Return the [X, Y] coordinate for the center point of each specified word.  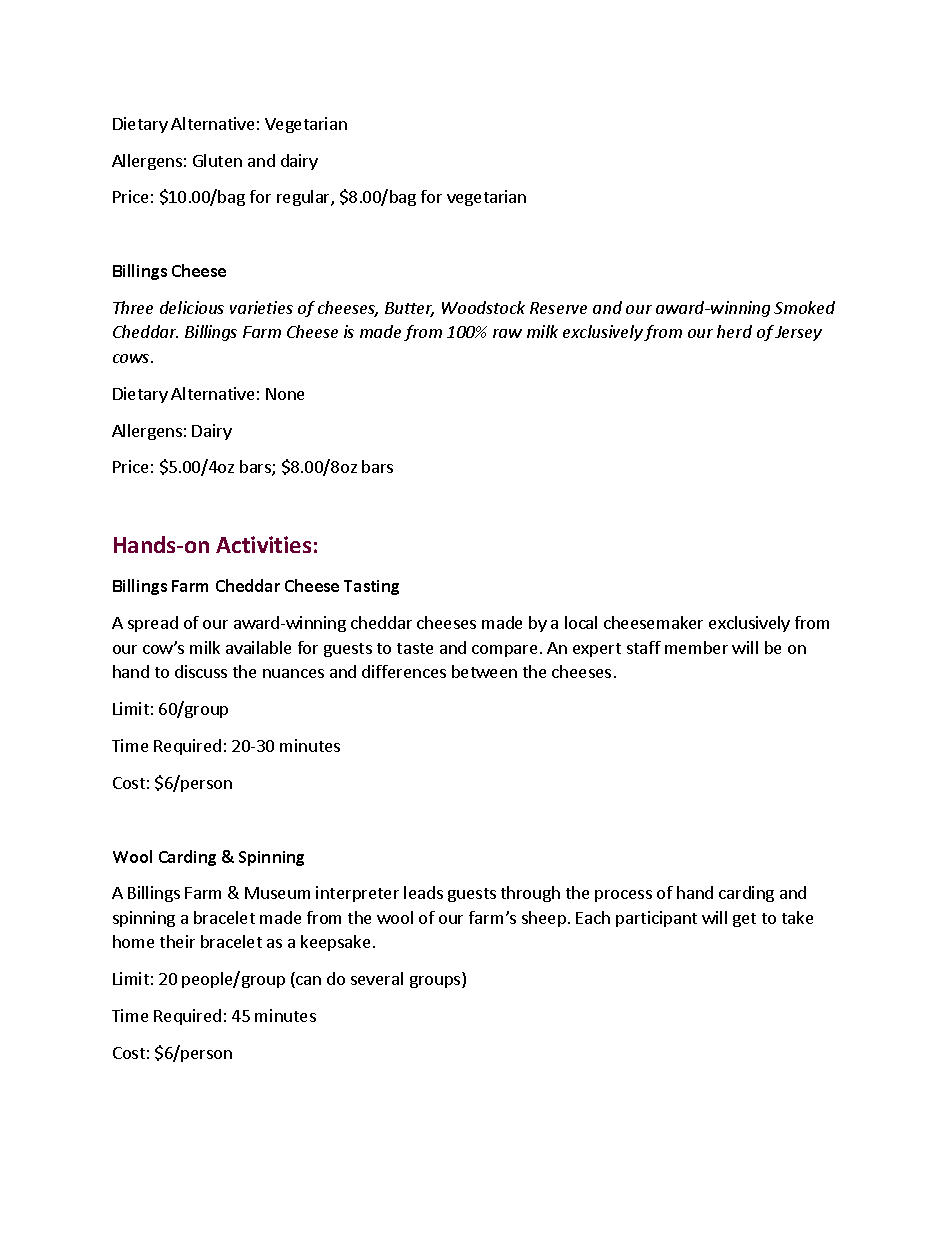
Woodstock [483, 307]
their [177, 941]
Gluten [217, 160]
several [377, 978]
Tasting [371, 587]
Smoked [804, 307]
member [696, 647]
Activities [263, 544]
